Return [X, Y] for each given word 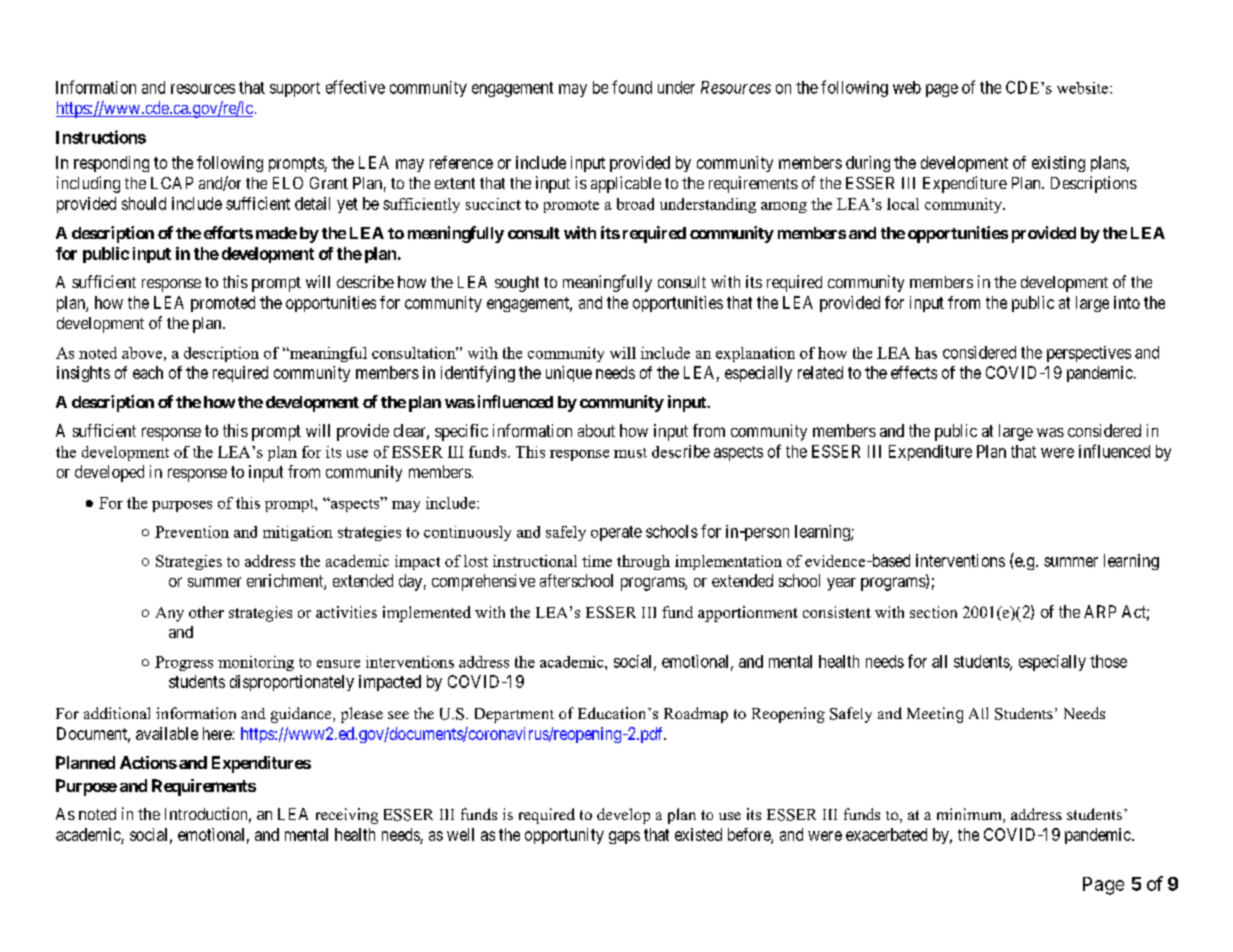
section [933, 612]
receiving [347, 816]
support [295, 89]
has [926, 353]
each [148, 372]
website [1084, 88]
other [206, 612]
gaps [624, 837]
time [597, 561]
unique [569, 374]
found [632, 87]
